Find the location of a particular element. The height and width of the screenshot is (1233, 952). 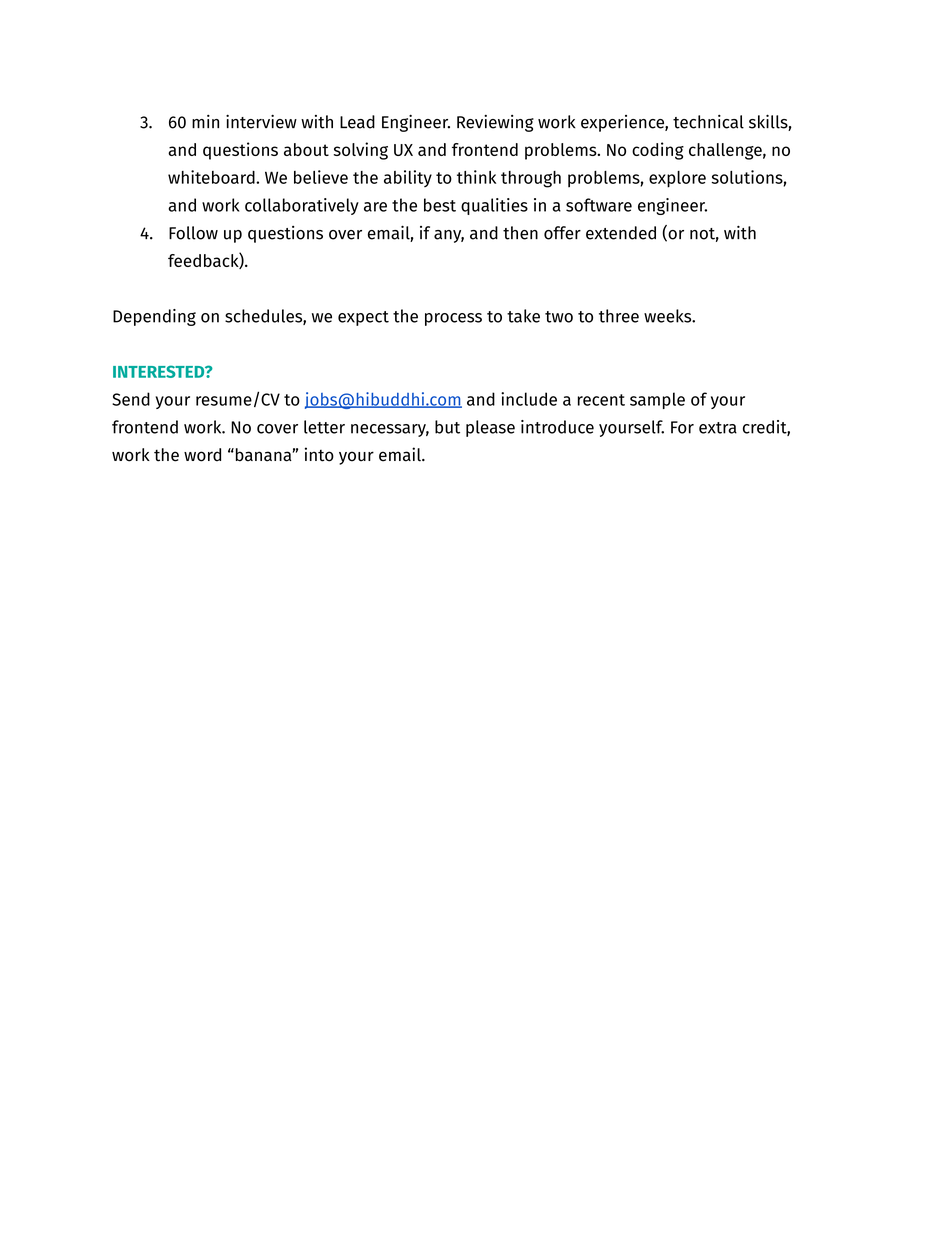

Depending is located at coordinates (154, 317).
